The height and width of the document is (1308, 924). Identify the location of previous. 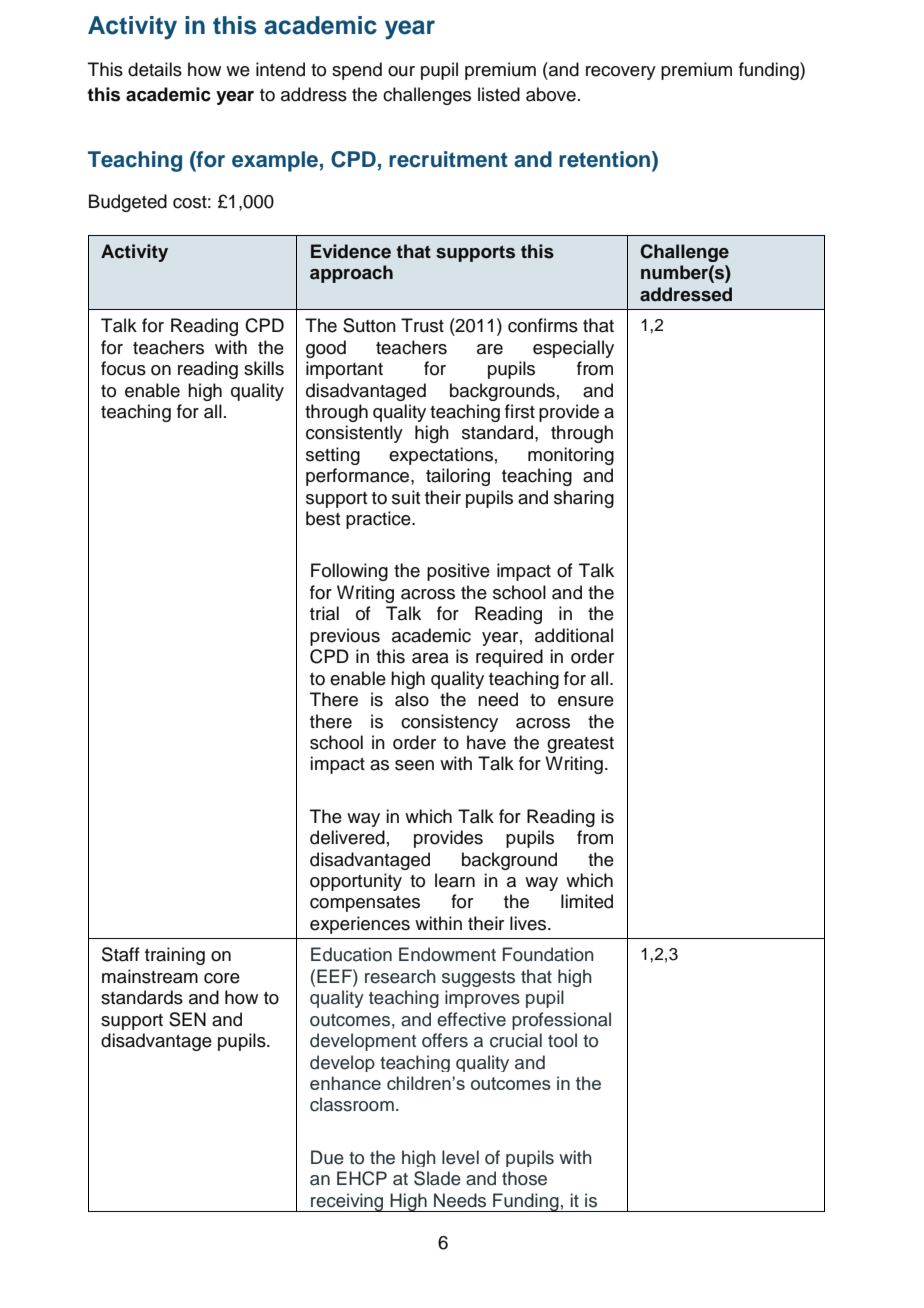
(345, 637).
